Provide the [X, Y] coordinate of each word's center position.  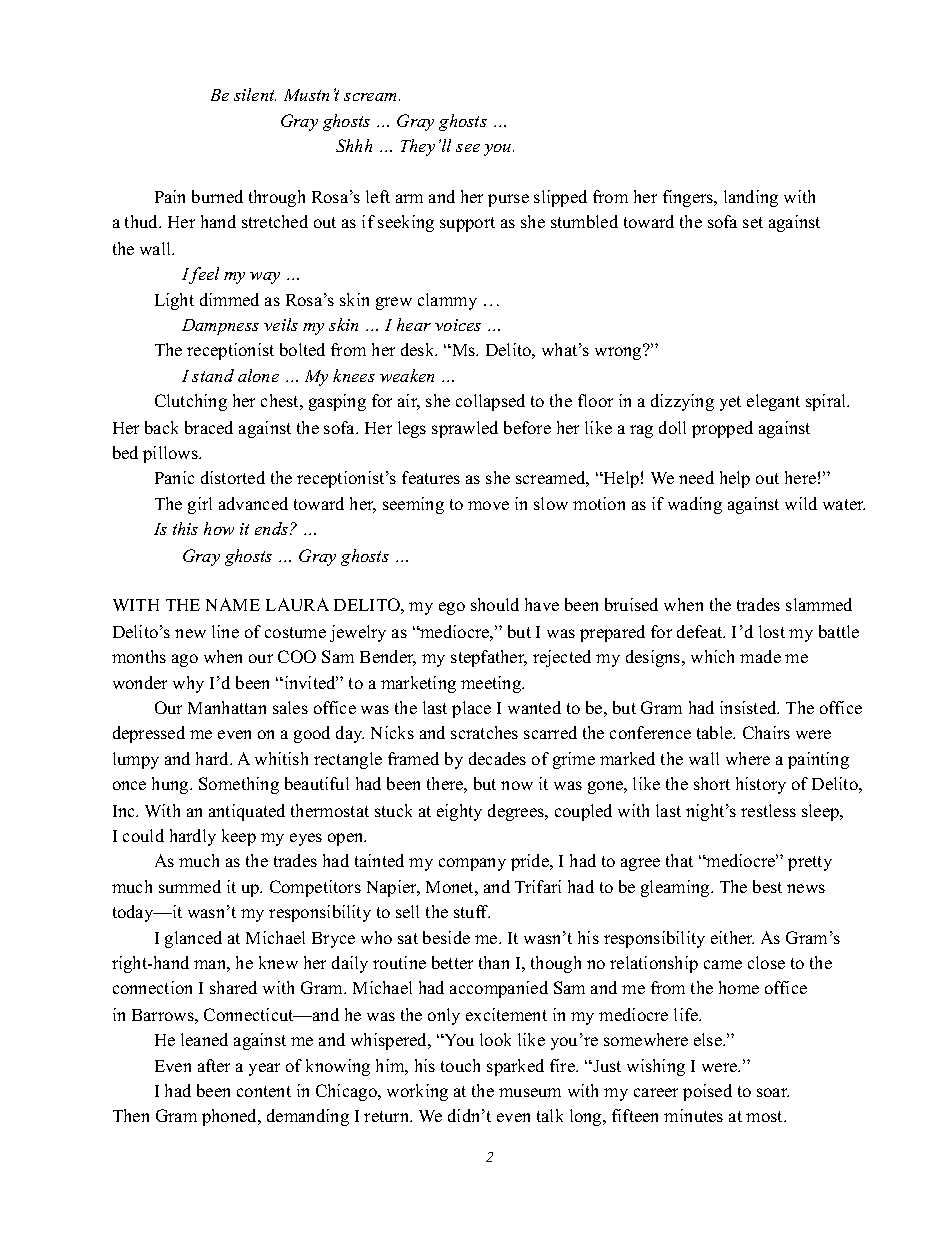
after [214, 1065]
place [471, 709]
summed [190, 886]
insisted [749, 707]
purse [508, 200]
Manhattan [227, 707]
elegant [773, 402]
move [488, 505]
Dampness [220, 327]
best [767, 886]
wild [801, 503]
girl [200, 505]
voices [458, 325]
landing [751, 198]
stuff [472, 911]
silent [255, 94]
